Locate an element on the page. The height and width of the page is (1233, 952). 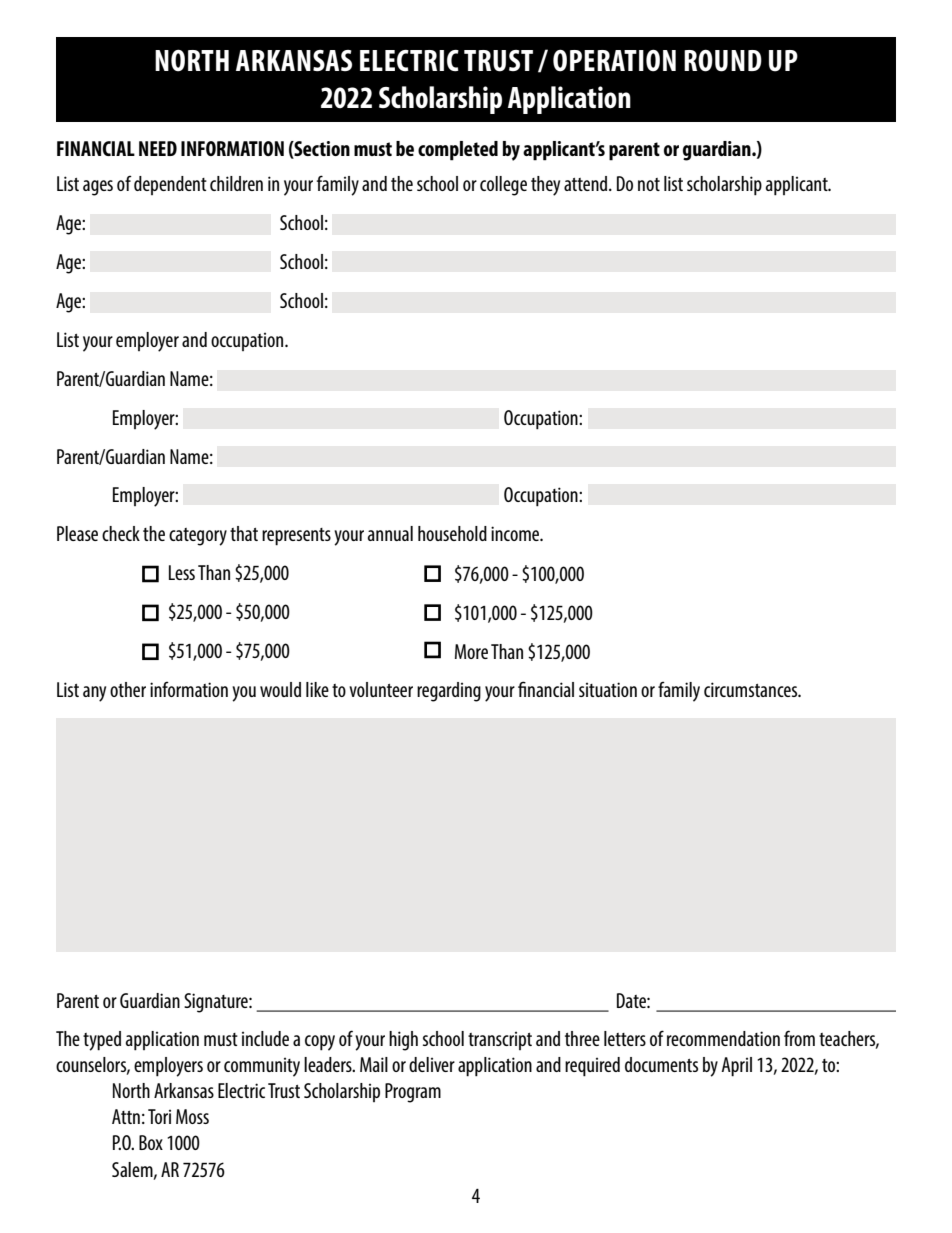
check is located at coordinates (121, 533).
